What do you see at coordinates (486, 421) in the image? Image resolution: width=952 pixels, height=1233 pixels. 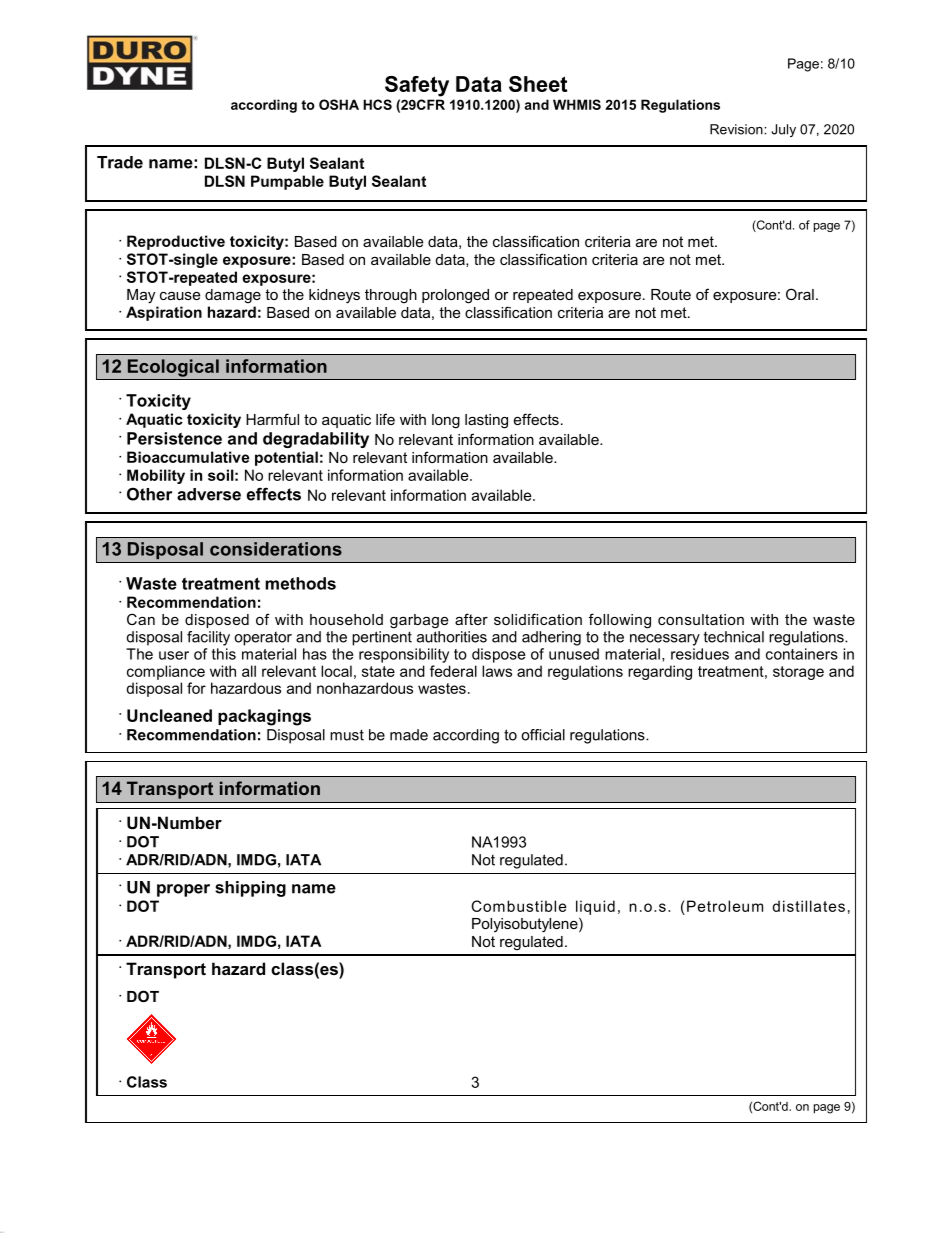 I see `lasting` at bounding box center [486, 421].
